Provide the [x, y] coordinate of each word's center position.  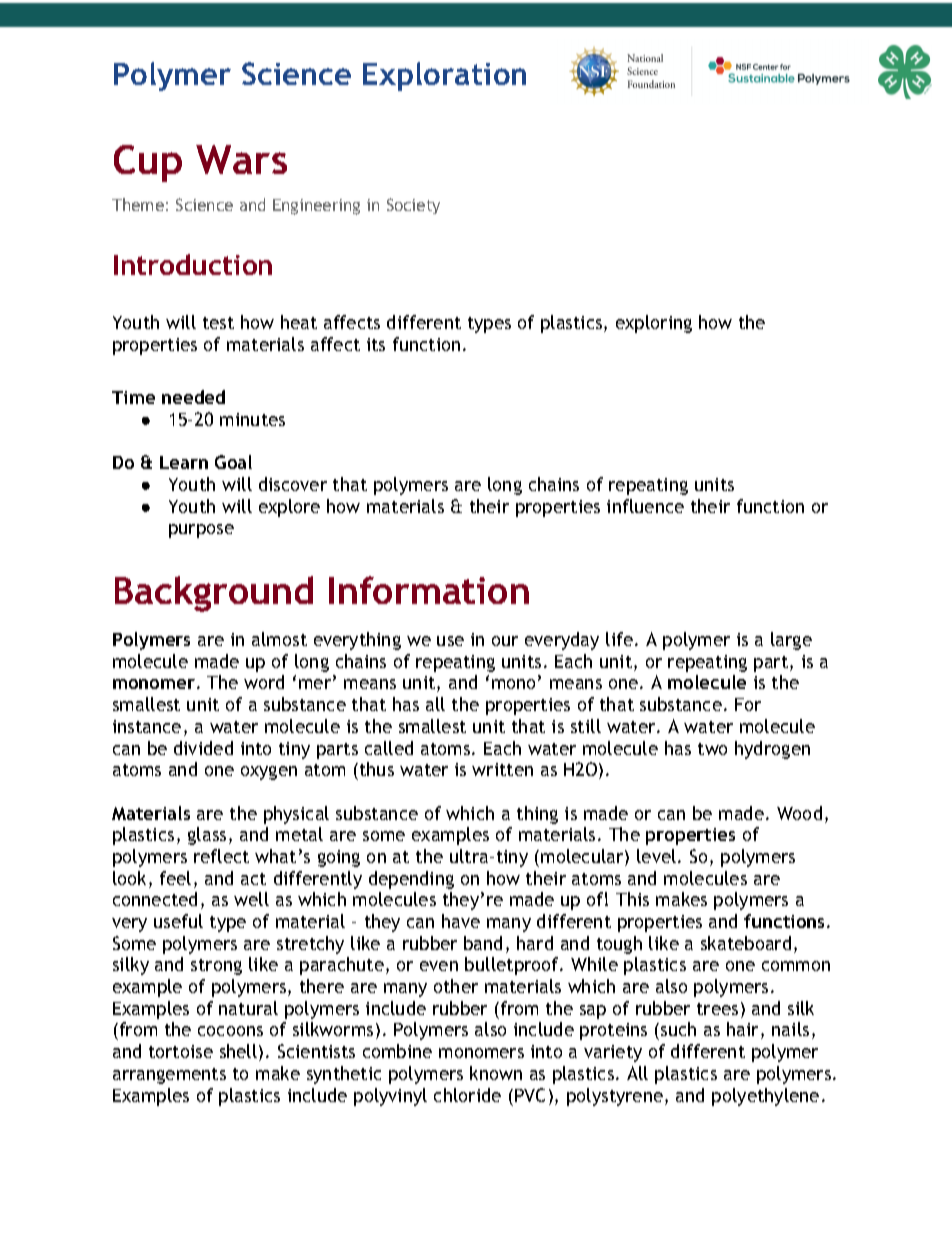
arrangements [169, 1076]
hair [744, 1030]
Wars [241, 159]
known [496, 1073]
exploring [654, 324]
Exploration [444, 76]
